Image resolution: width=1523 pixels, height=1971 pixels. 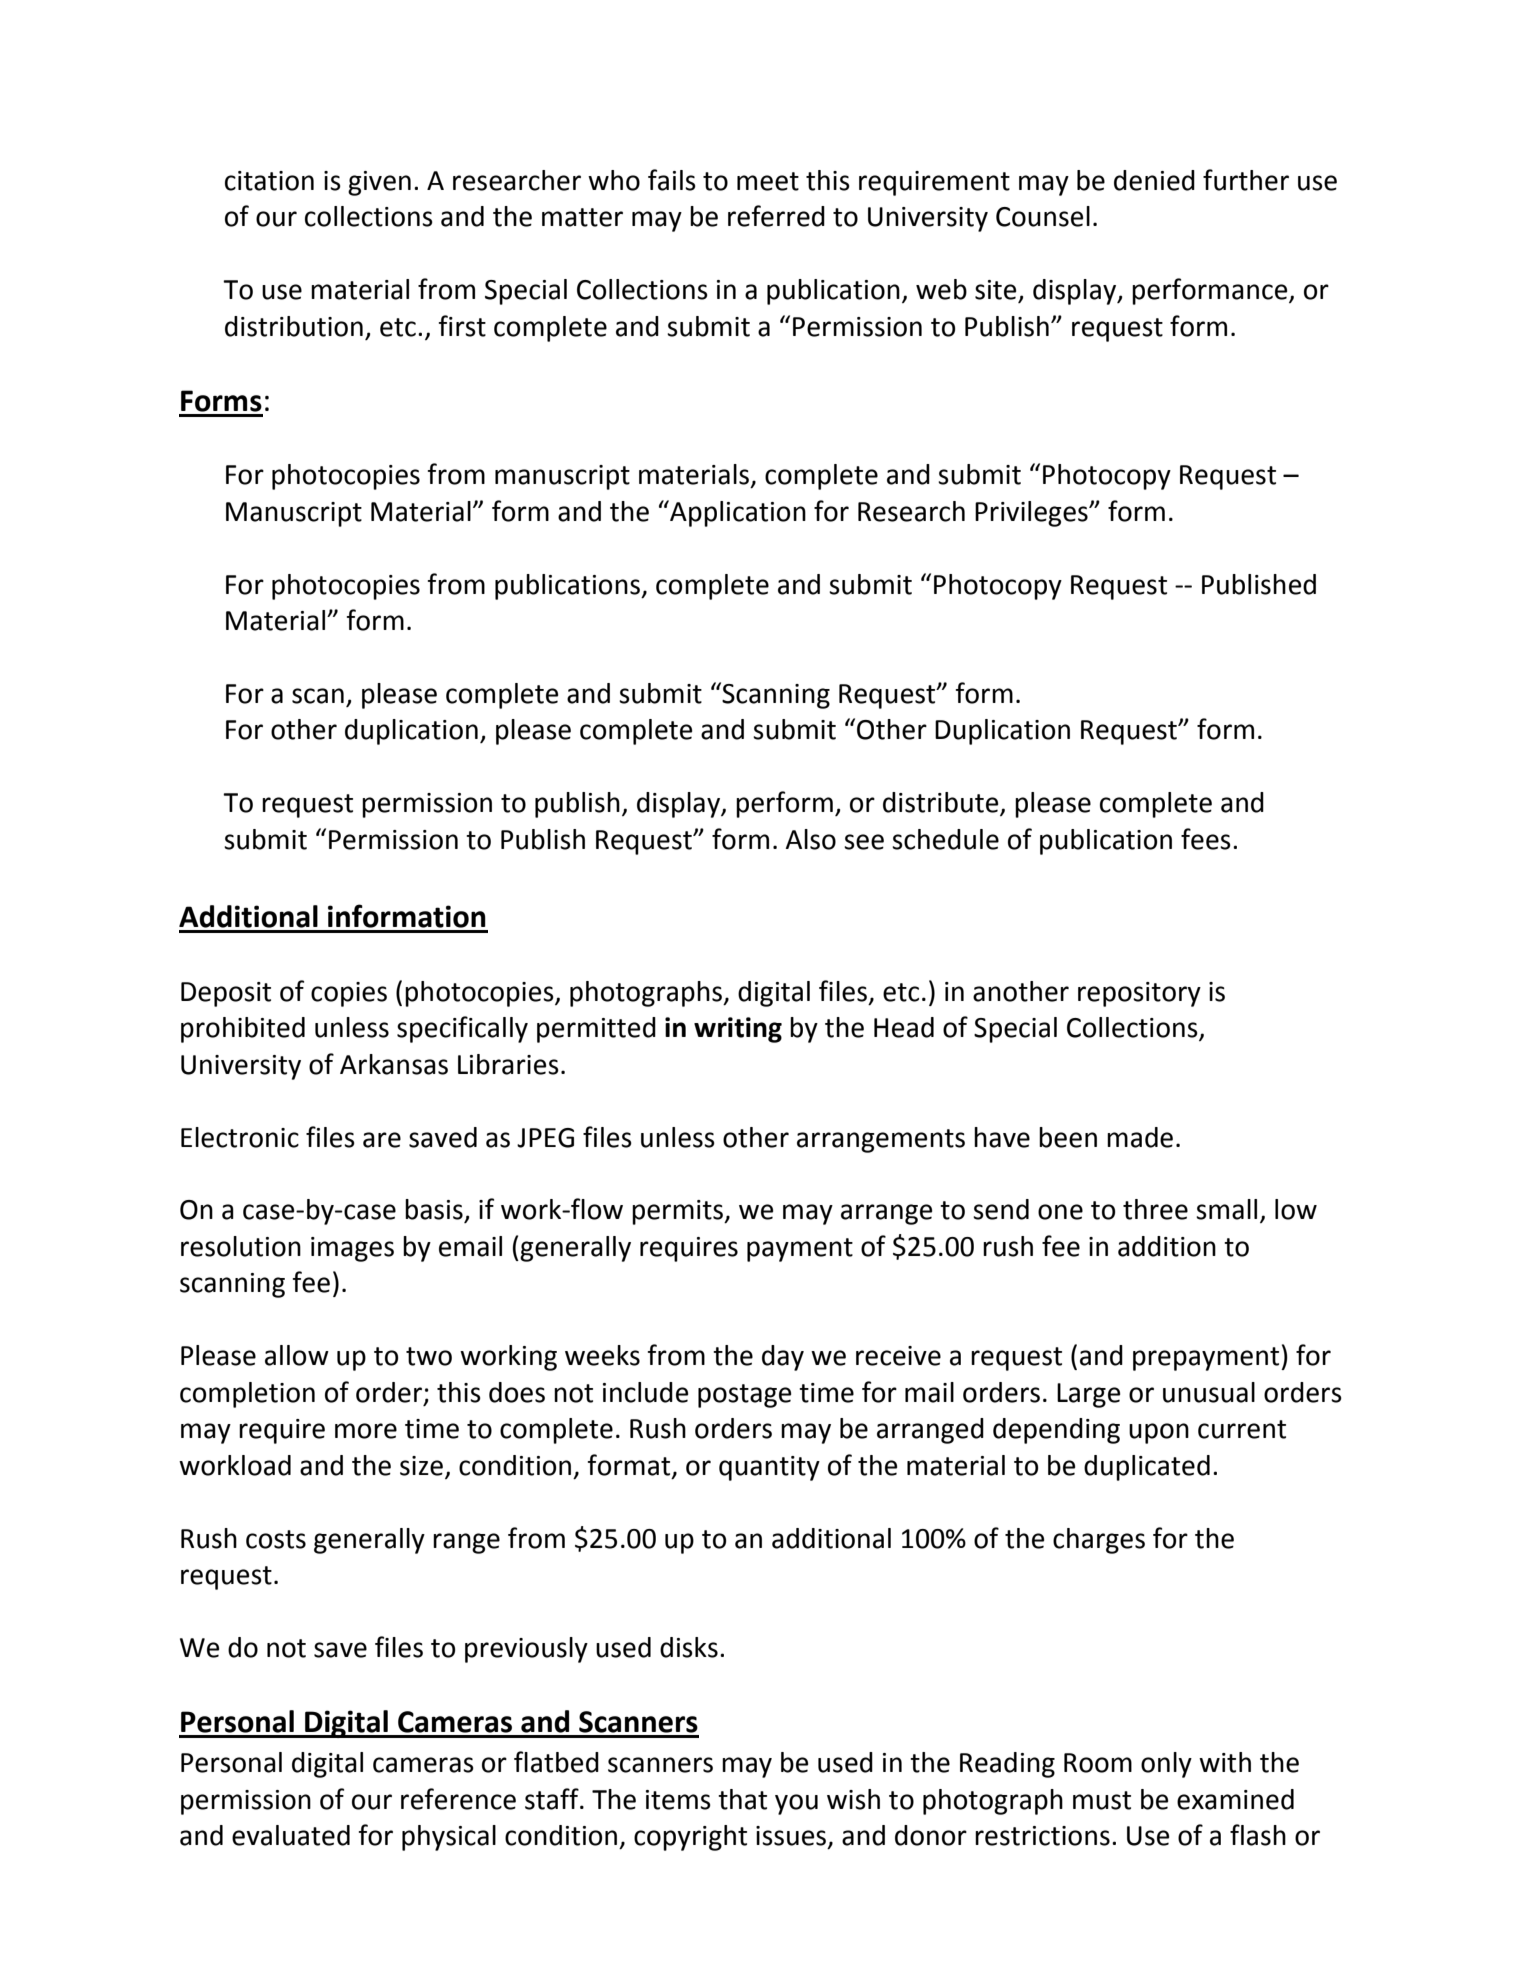 I want to click on writing, so click(x=738, y=1030).
